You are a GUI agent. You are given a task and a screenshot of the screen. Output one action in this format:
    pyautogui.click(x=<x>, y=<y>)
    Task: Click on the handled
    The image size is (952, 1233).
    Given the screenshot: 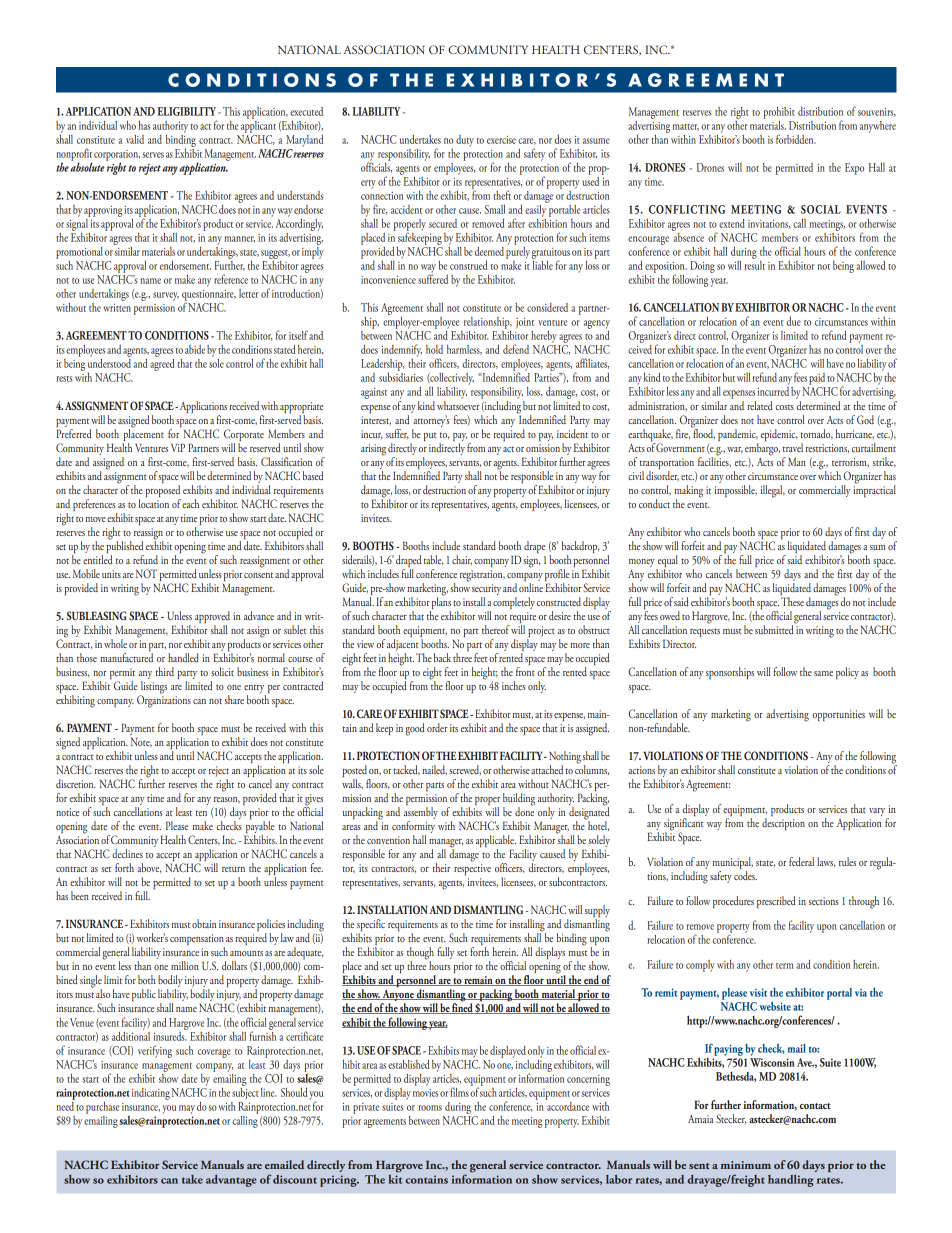 What is the action you would take?
    pyautogui.click(x=183, y=657)
